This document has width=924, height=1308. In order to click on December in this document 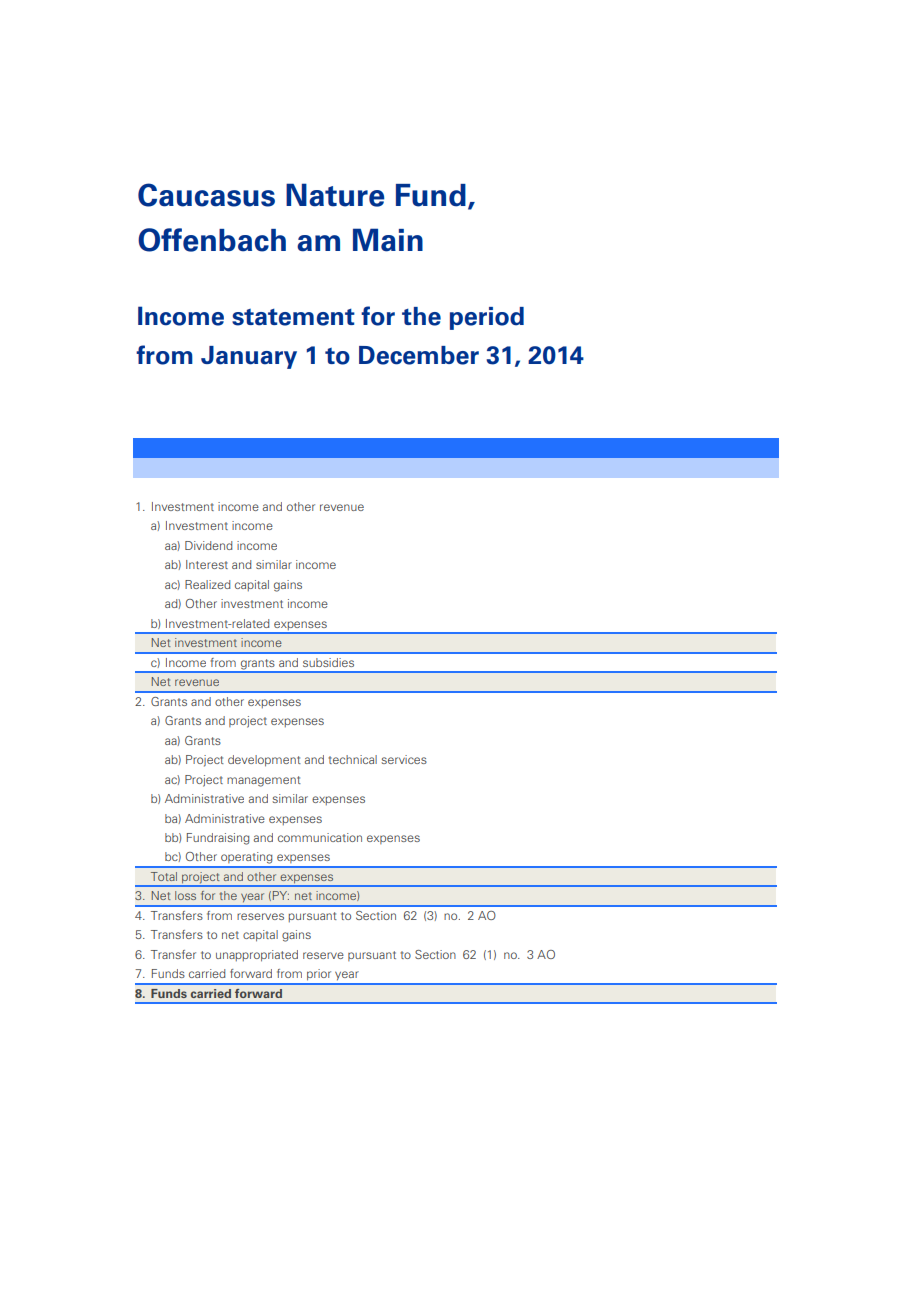, I will do `click(419, 355)`.
